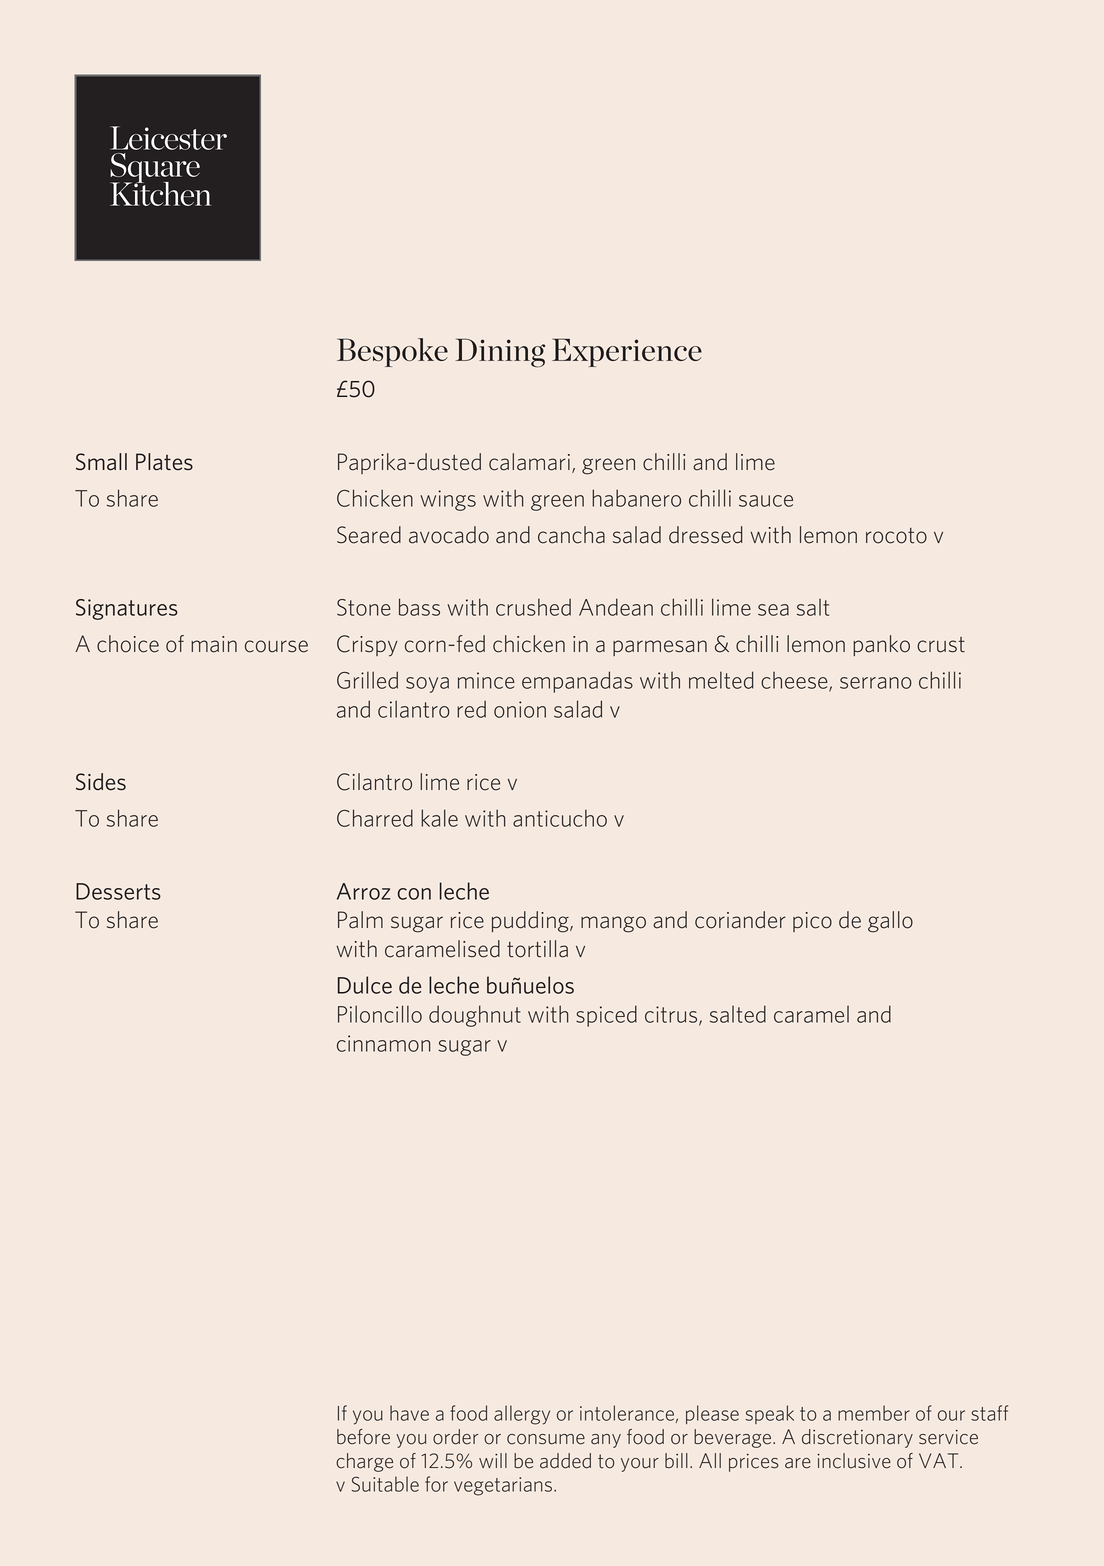 The image size is (1104, 1566). I want to click on Plates, so click(164, 462).
